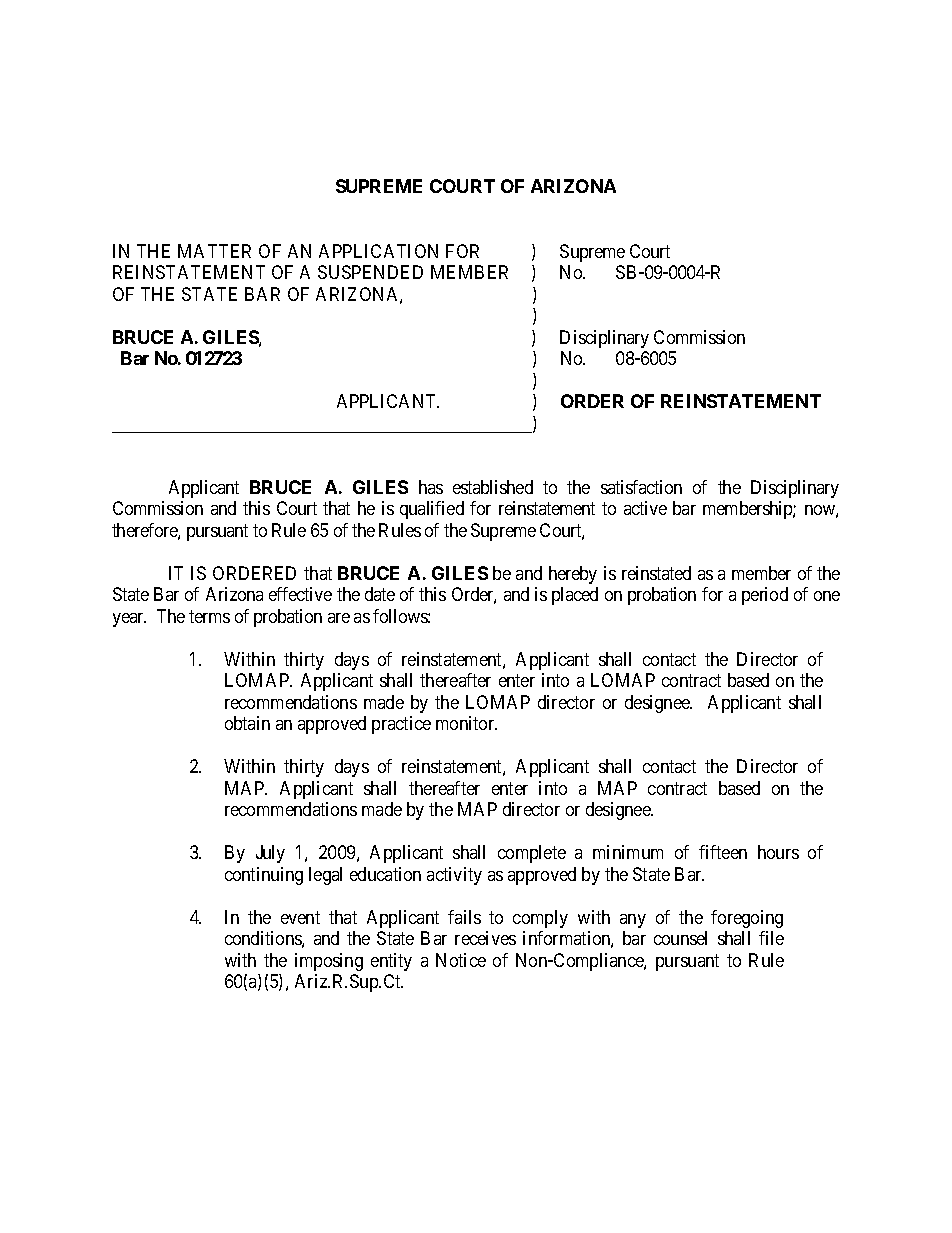 The image size is (952, 1233). What do you see at coordinates (771, 938) in the page?
I see `file` at bounding box center [771, 938].
